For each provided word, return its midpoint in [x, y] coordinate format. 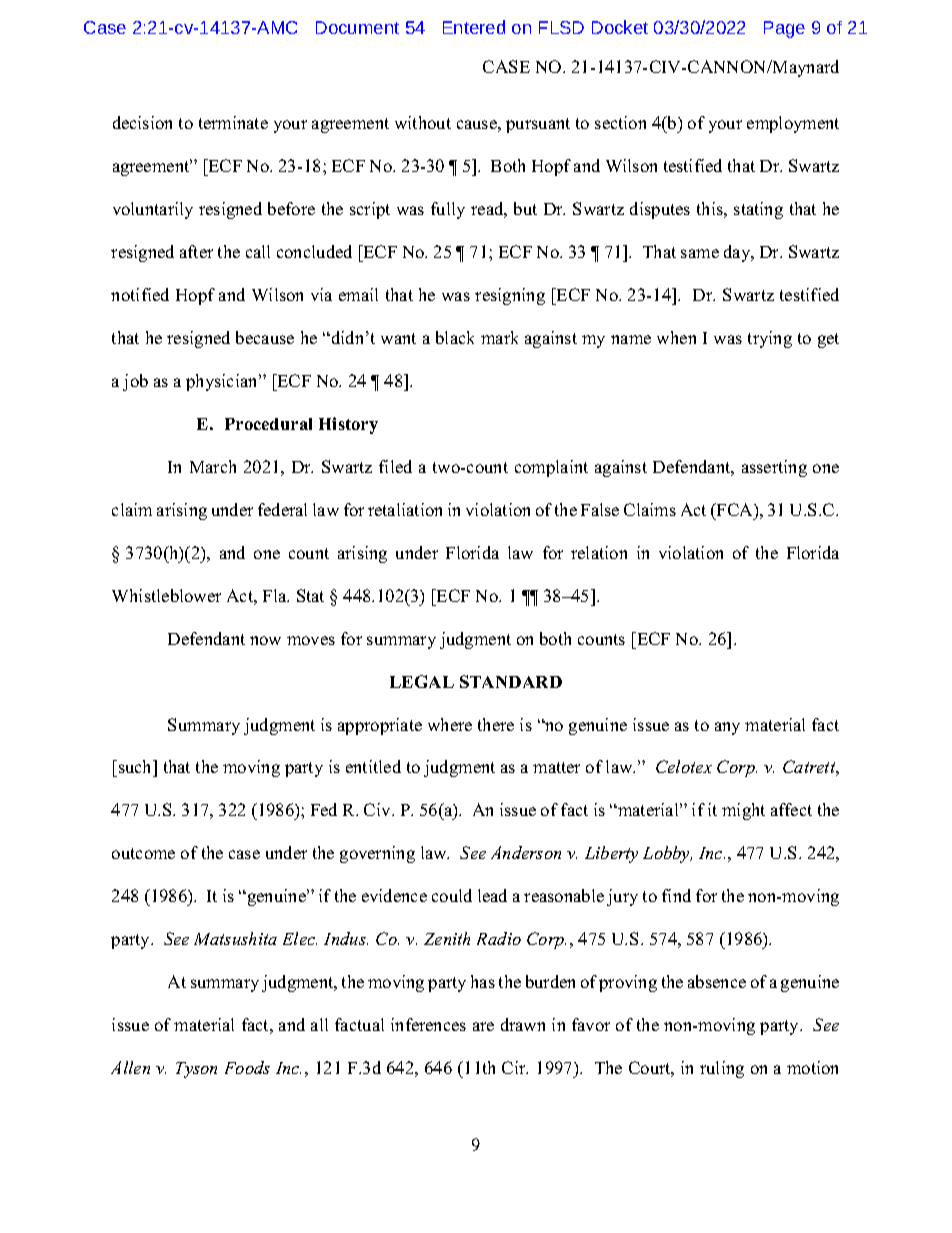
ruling [722, 1069]
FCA [735, 509]
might [743, 811]
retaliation [405, 509]
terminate [233, 122]
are [483, 1026]
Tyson [196, 1070]
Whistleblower [166, 595]
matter [556, 767]
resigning [510, 296]
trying [770, 339]
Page [784, 29]
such [137, 768]
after [196, 251]
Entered [474, 27]
